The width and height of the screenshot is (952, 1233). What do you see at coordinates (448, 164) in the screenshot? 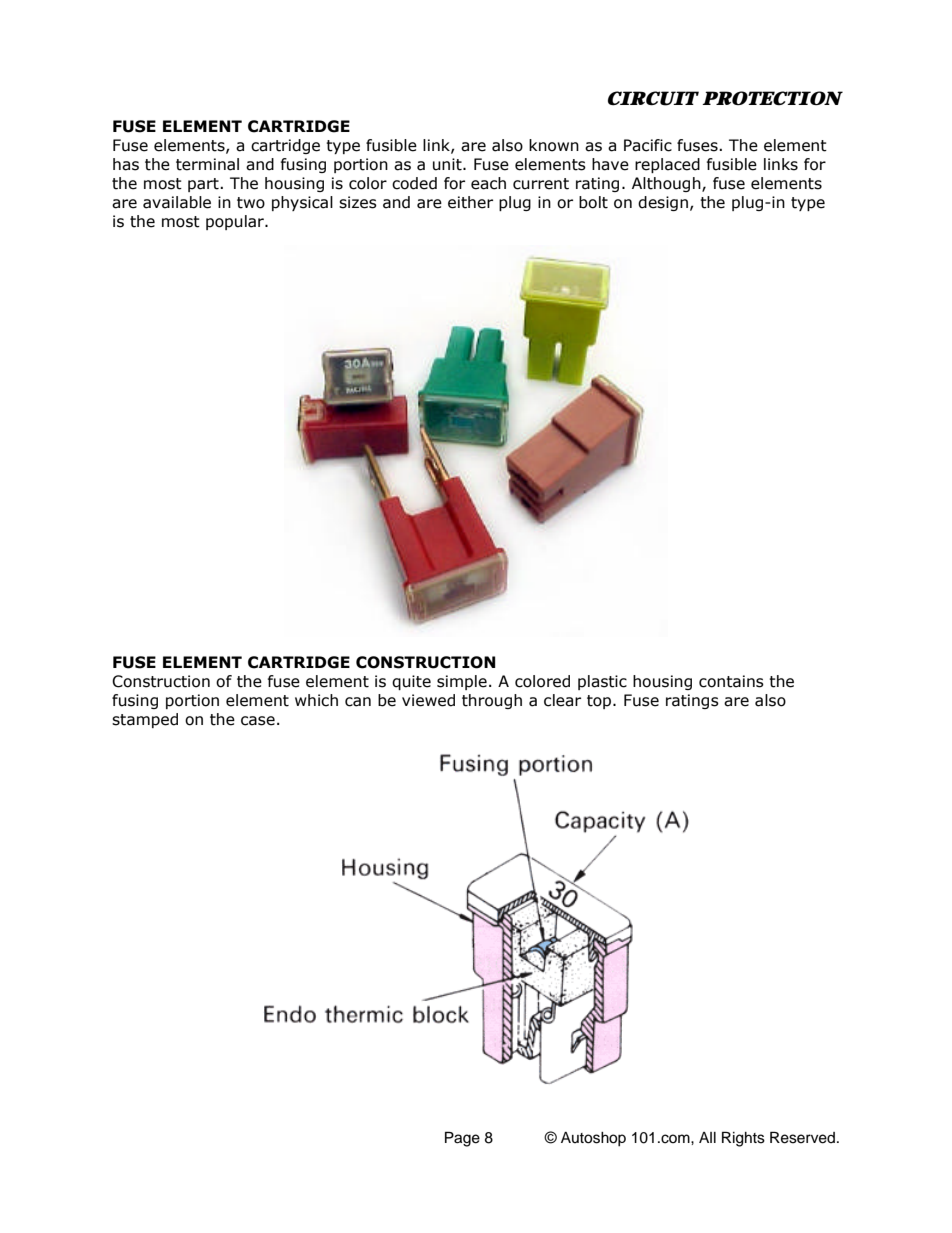
I see `unit` at bounding box center [448, 164].
